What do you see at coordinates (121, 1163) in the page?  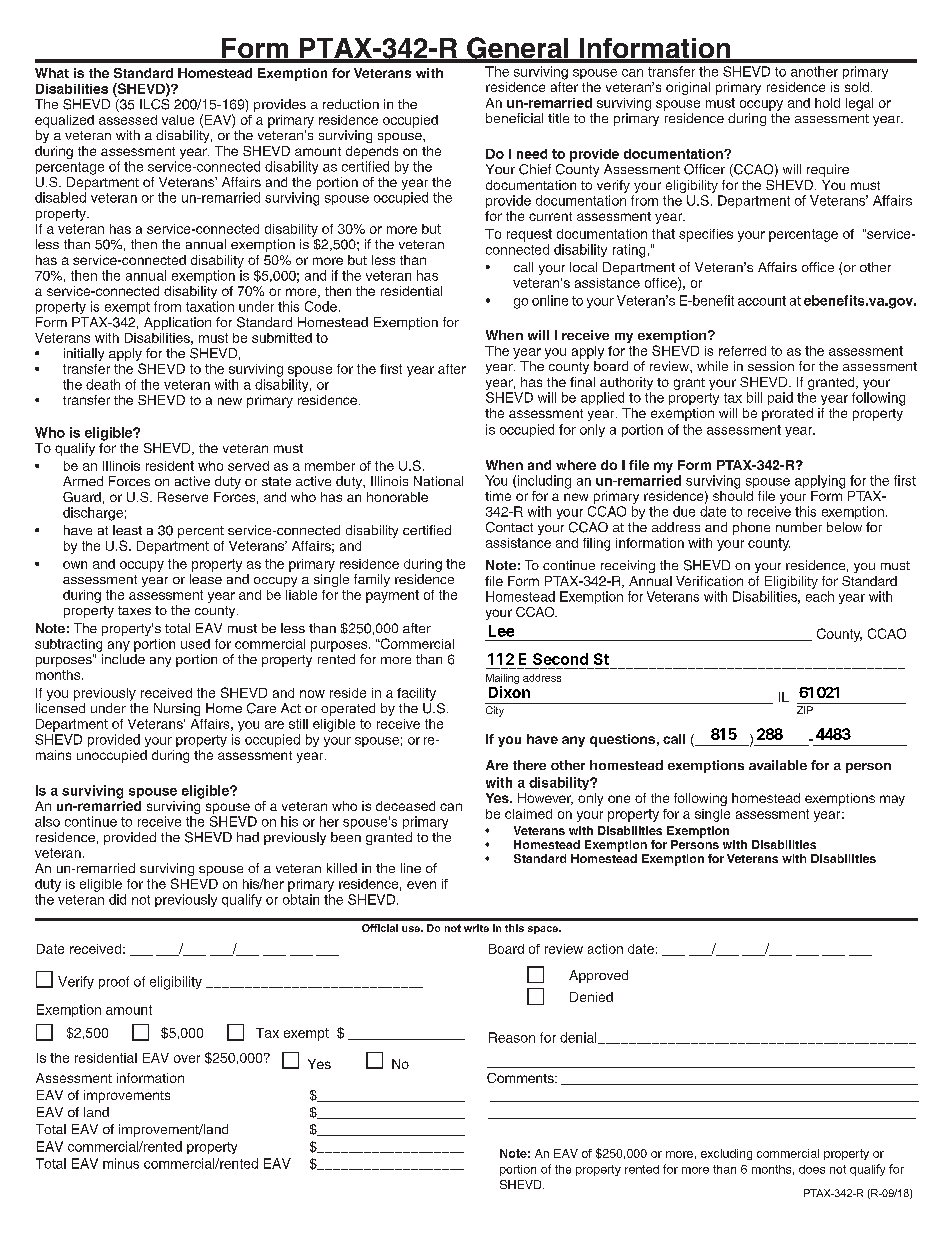 I see `minus` at bounding box center [121, 1163].
